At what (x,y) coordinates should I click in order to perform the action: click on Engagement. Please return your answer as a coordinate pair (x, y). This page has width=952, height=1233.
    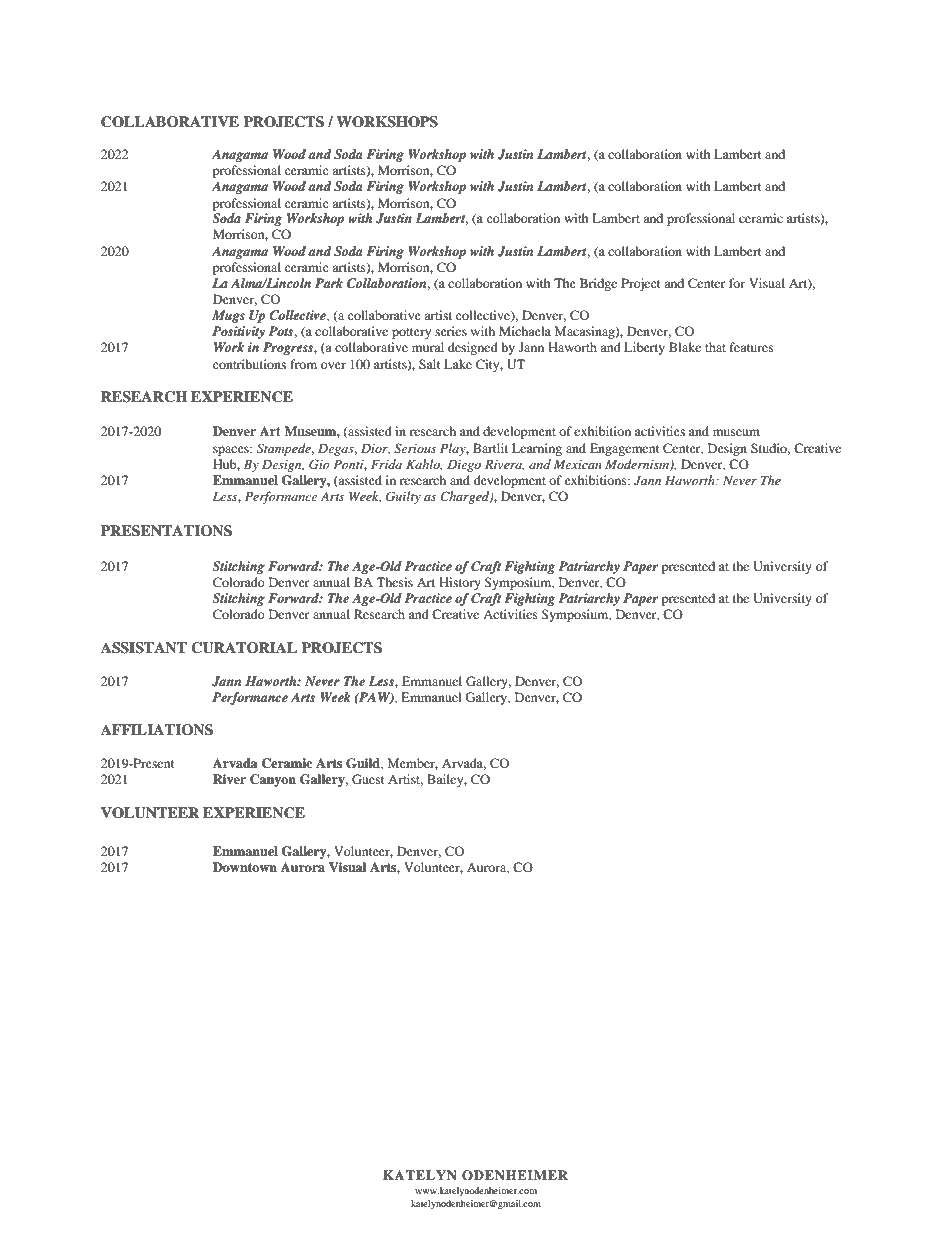
    Looking at the image, I should click on (625, 449).
